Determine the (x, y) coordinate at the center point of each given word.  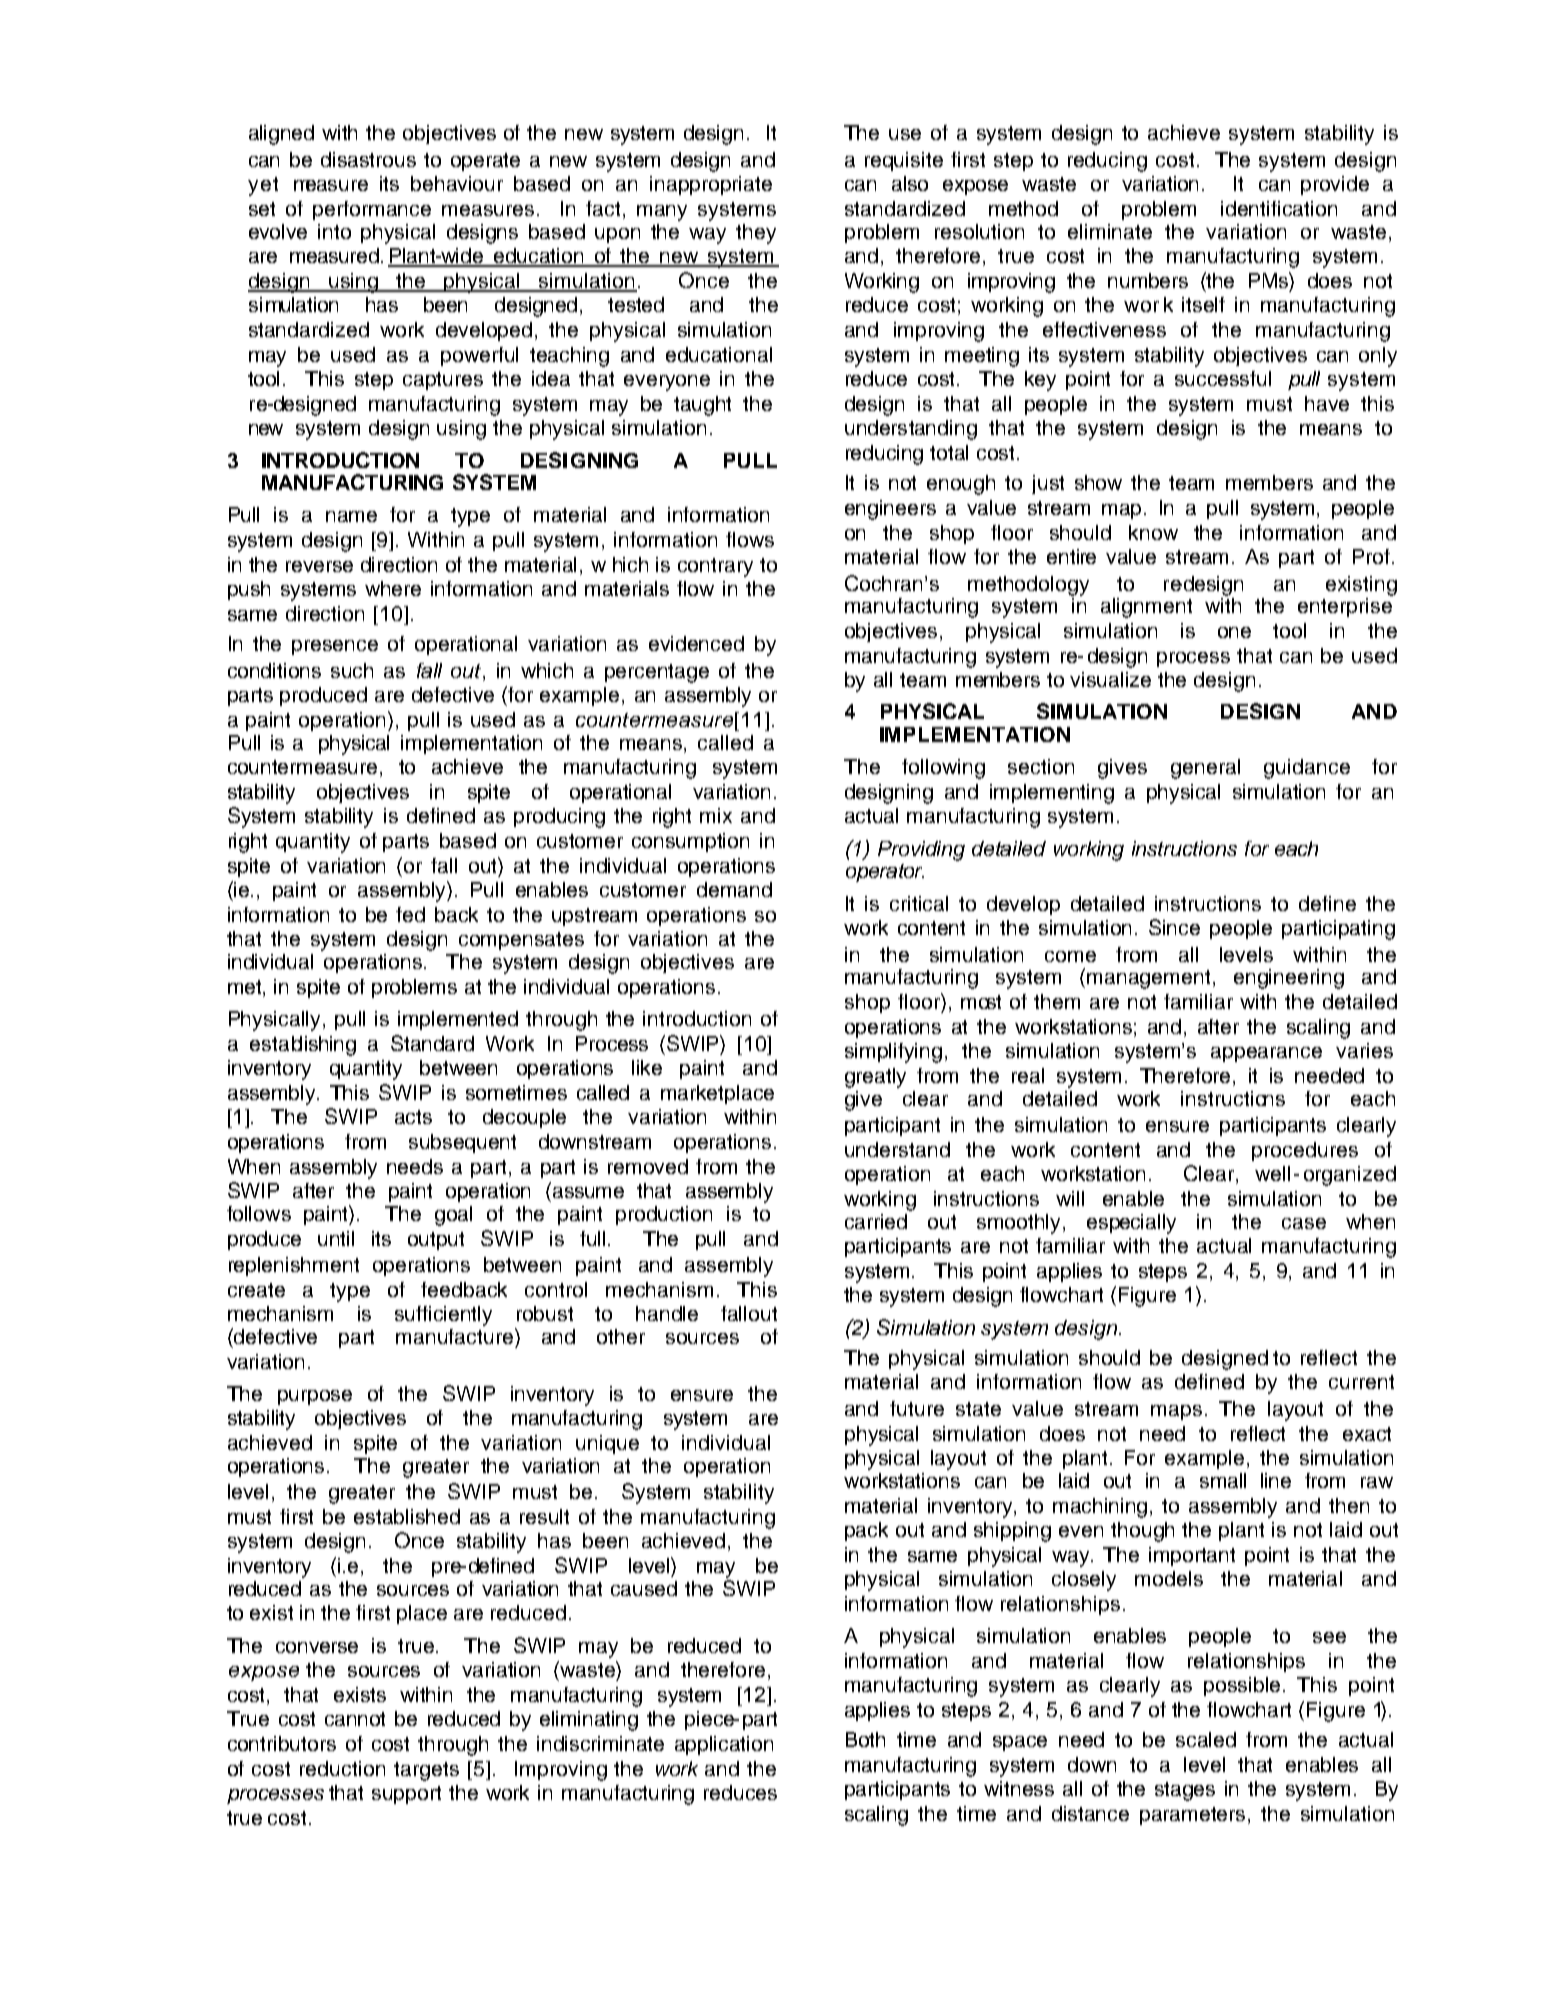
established (407, 1516)
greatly (875, 1078)
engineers (890, 510)
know (1153, 532)
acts (413, 1117)
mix (716, 815)
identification (1279, 208)
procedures (1305, 1151)
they (756, 234)
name (351, 516)
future (917, 1408)
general (1205, 769)
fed (410, 914)
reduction (342, 1768)
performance (372, 210)
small (1223, 1480)
